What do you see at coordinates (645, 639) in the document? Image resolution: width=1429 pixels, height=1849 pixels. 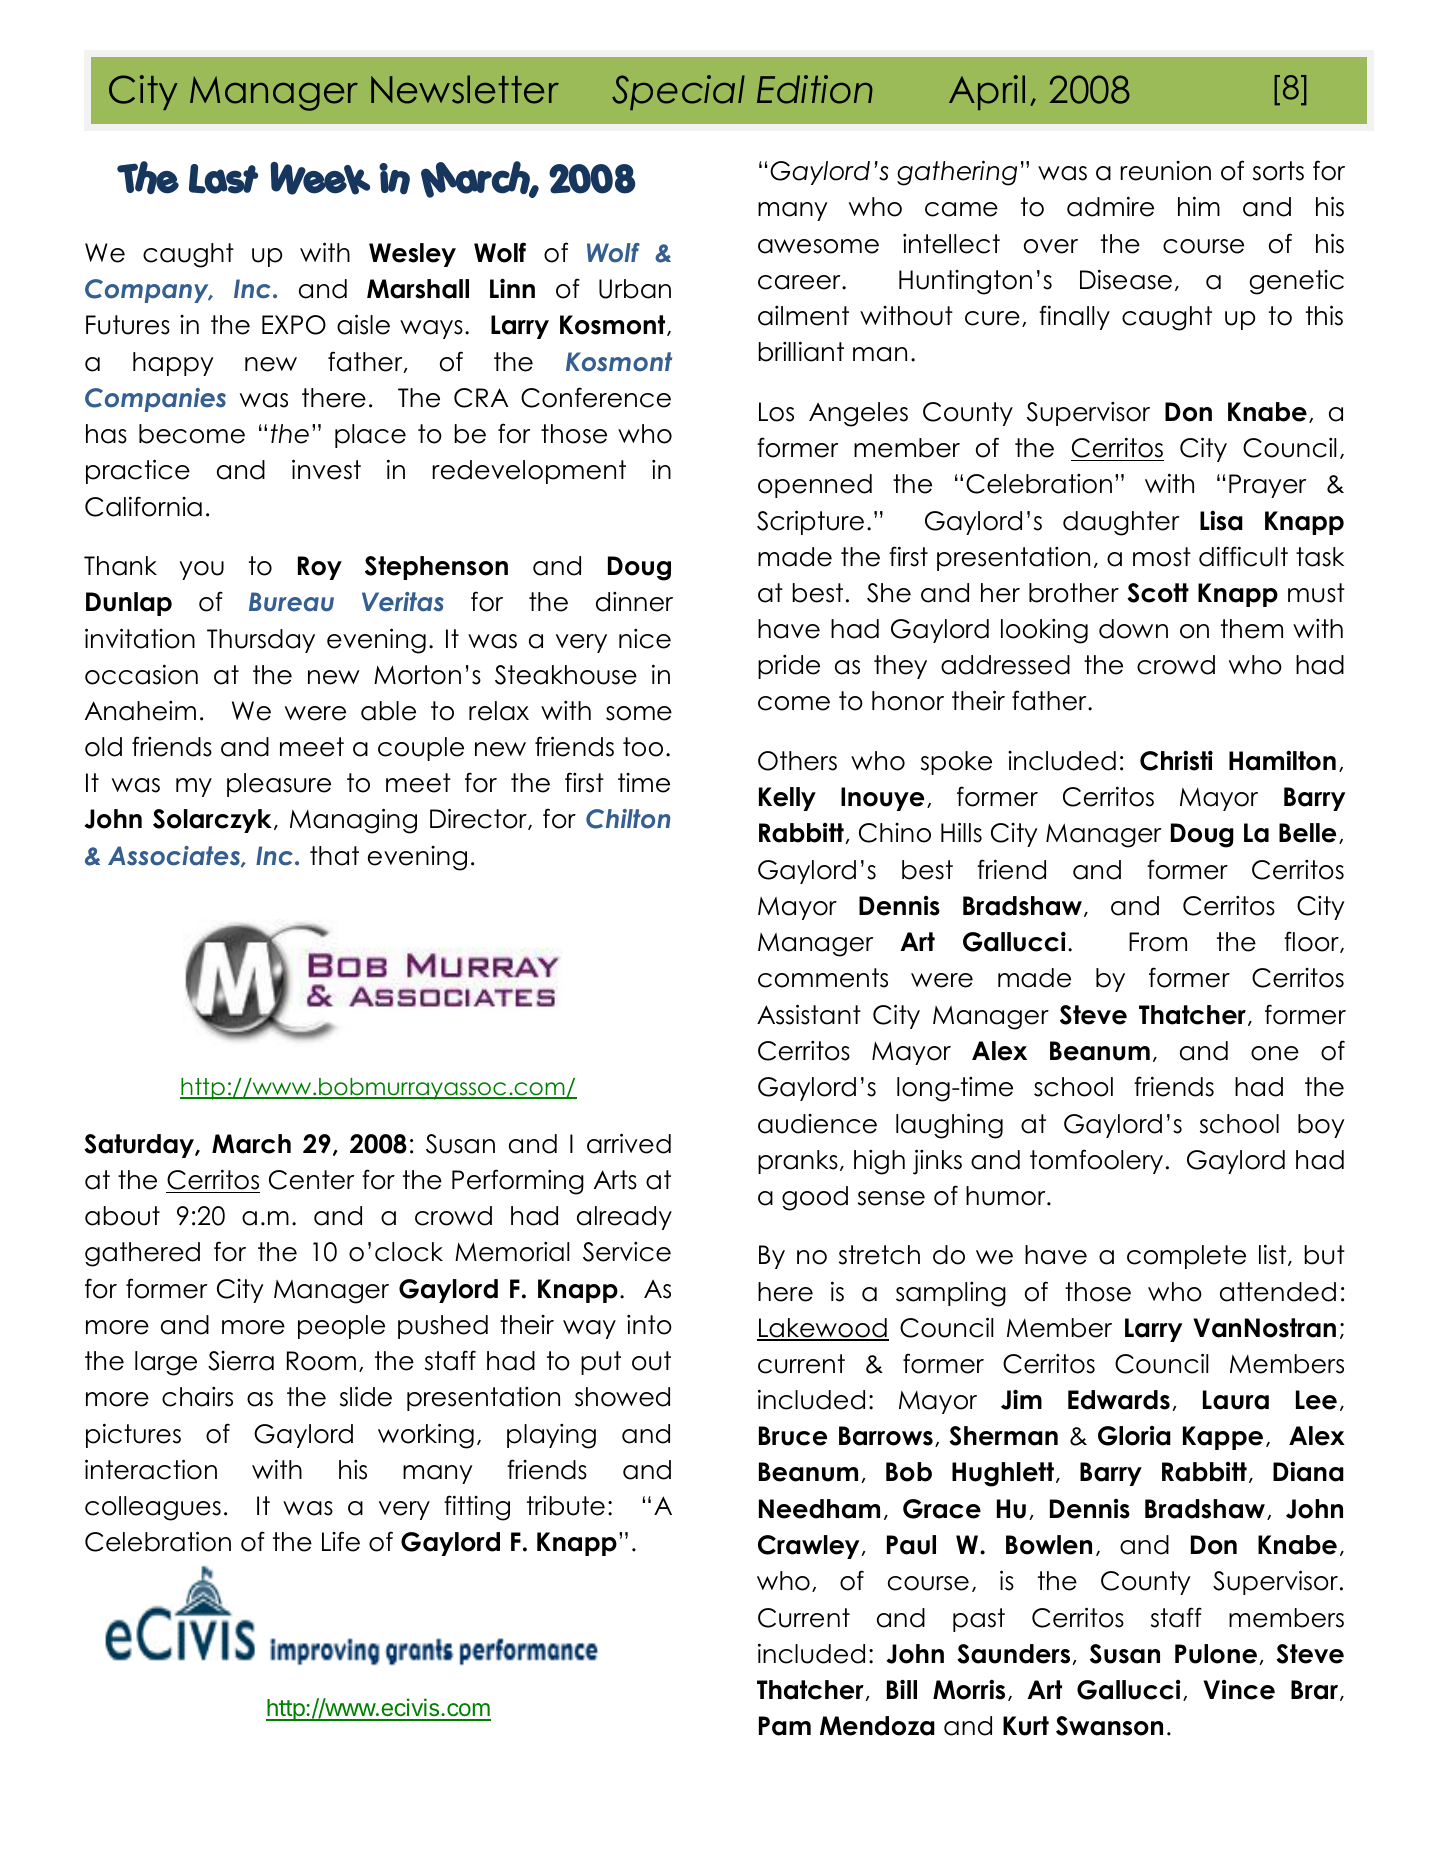 I see `nice` at bounding box center [645, 639].
